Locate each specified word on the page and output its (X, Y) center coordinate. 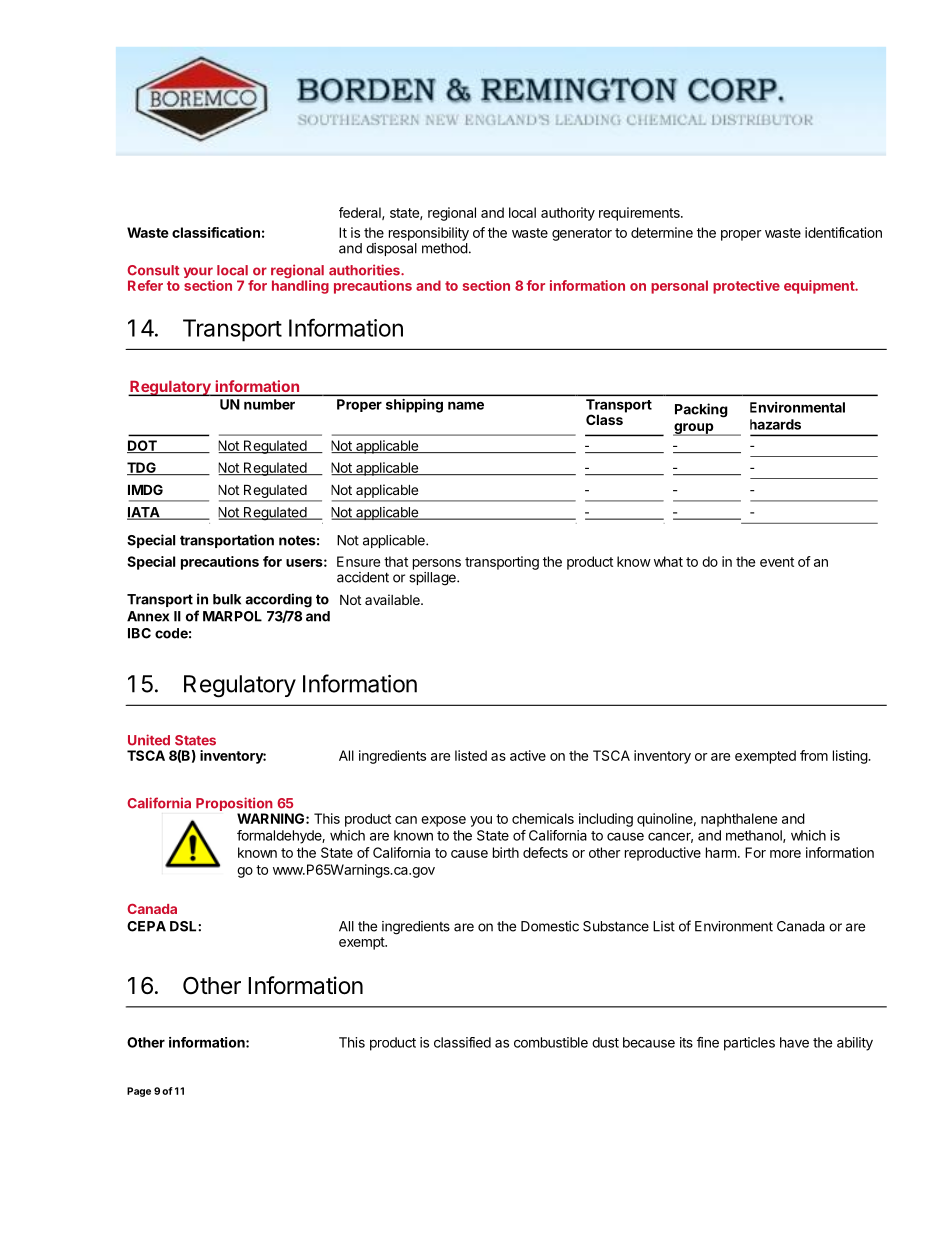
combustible (551, 1042)
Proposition (234, 805)
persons (437, 564)
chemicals (543, 818)
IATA (144, 513)
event (777, 562)
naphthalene (739, 820)
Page (139, 1092)
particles (749, 1044)
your (199, 274)
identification (843, 232)
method (445, 248)
